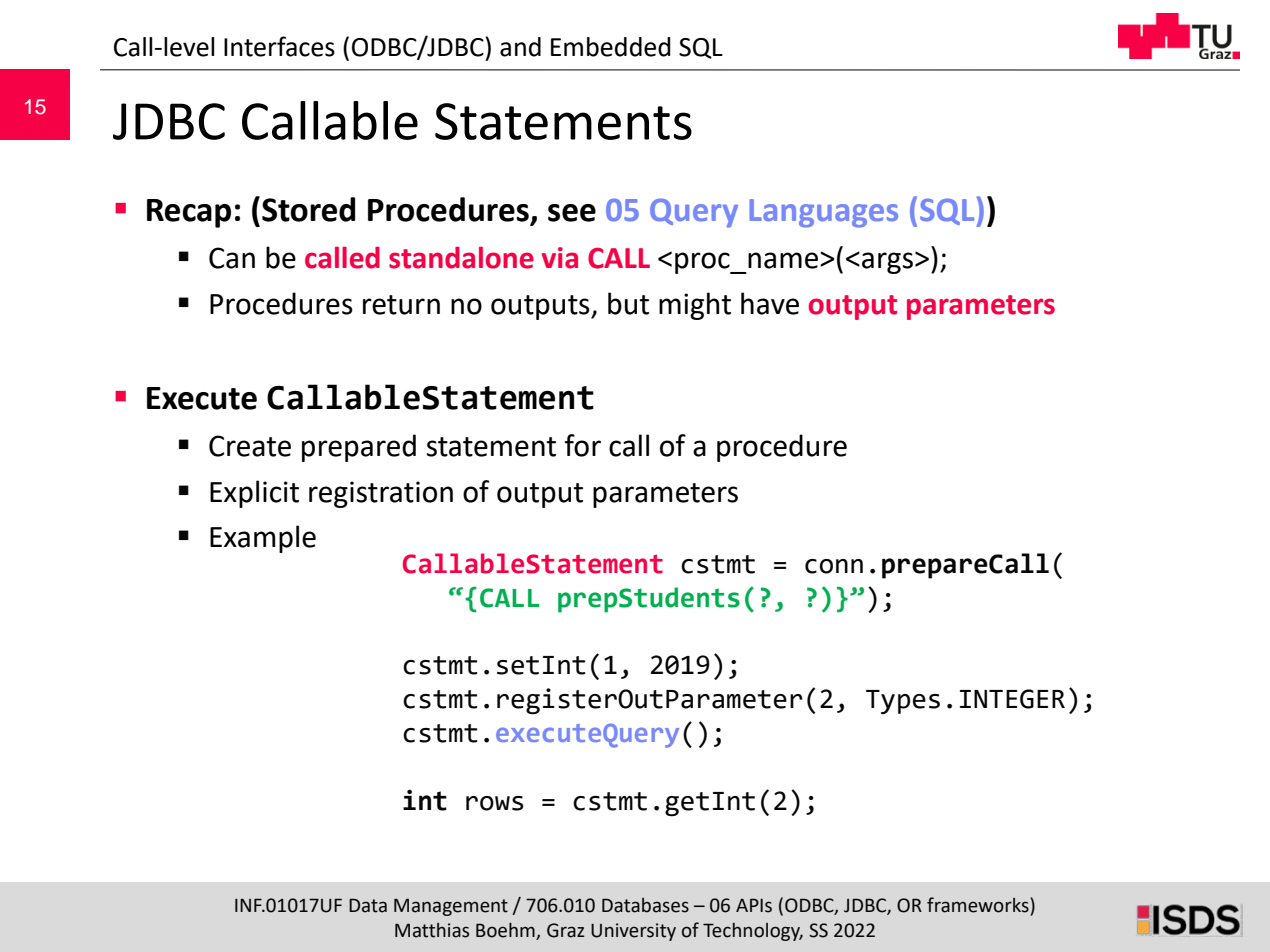 The image size is (1270, 952). I want to click on via, so click(560, 258).
